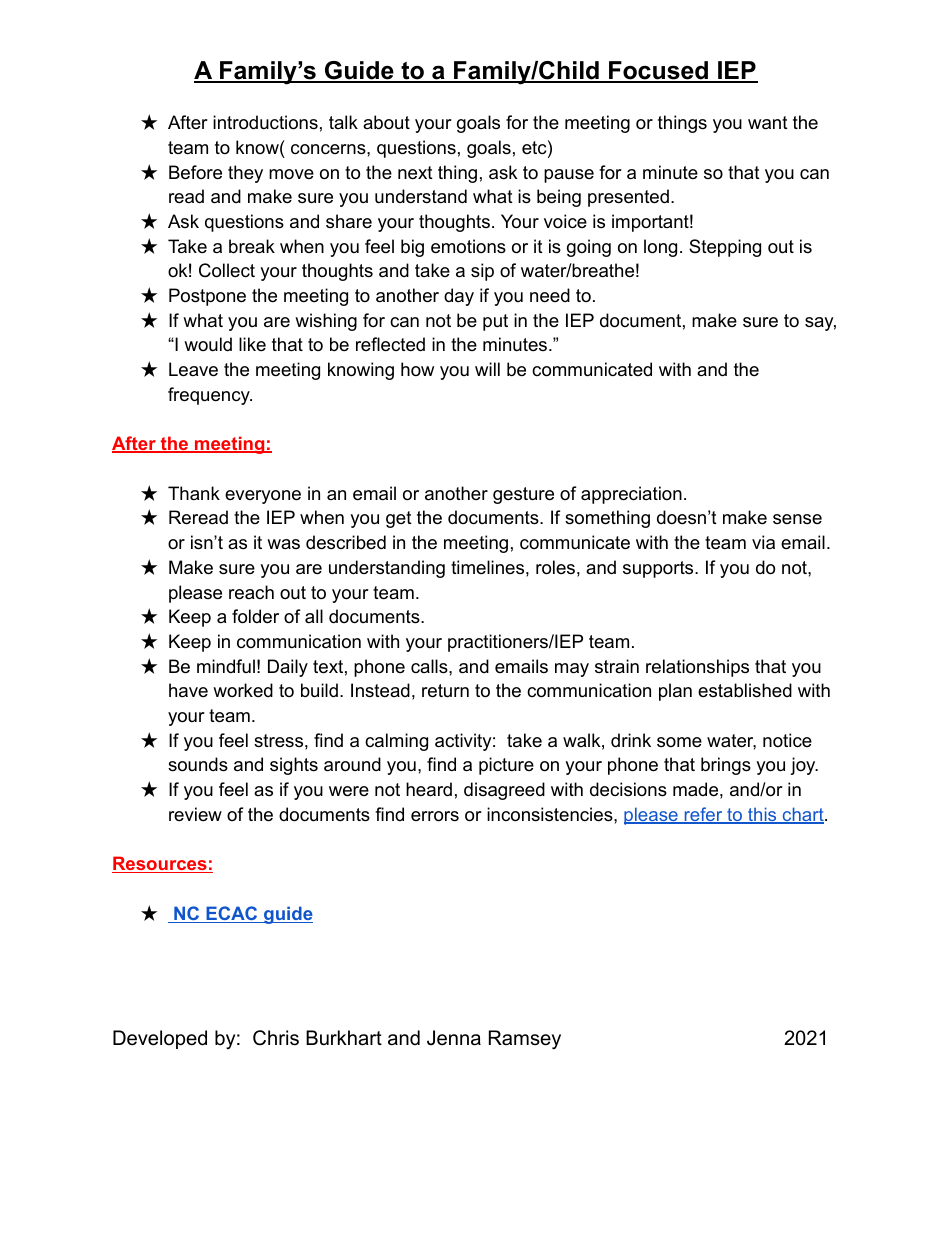 This screenshot has width=952, height=1233. What do you see at coordinates (386, 122) in the screenshot?
I see `about` at bounding box center [386, 122].
